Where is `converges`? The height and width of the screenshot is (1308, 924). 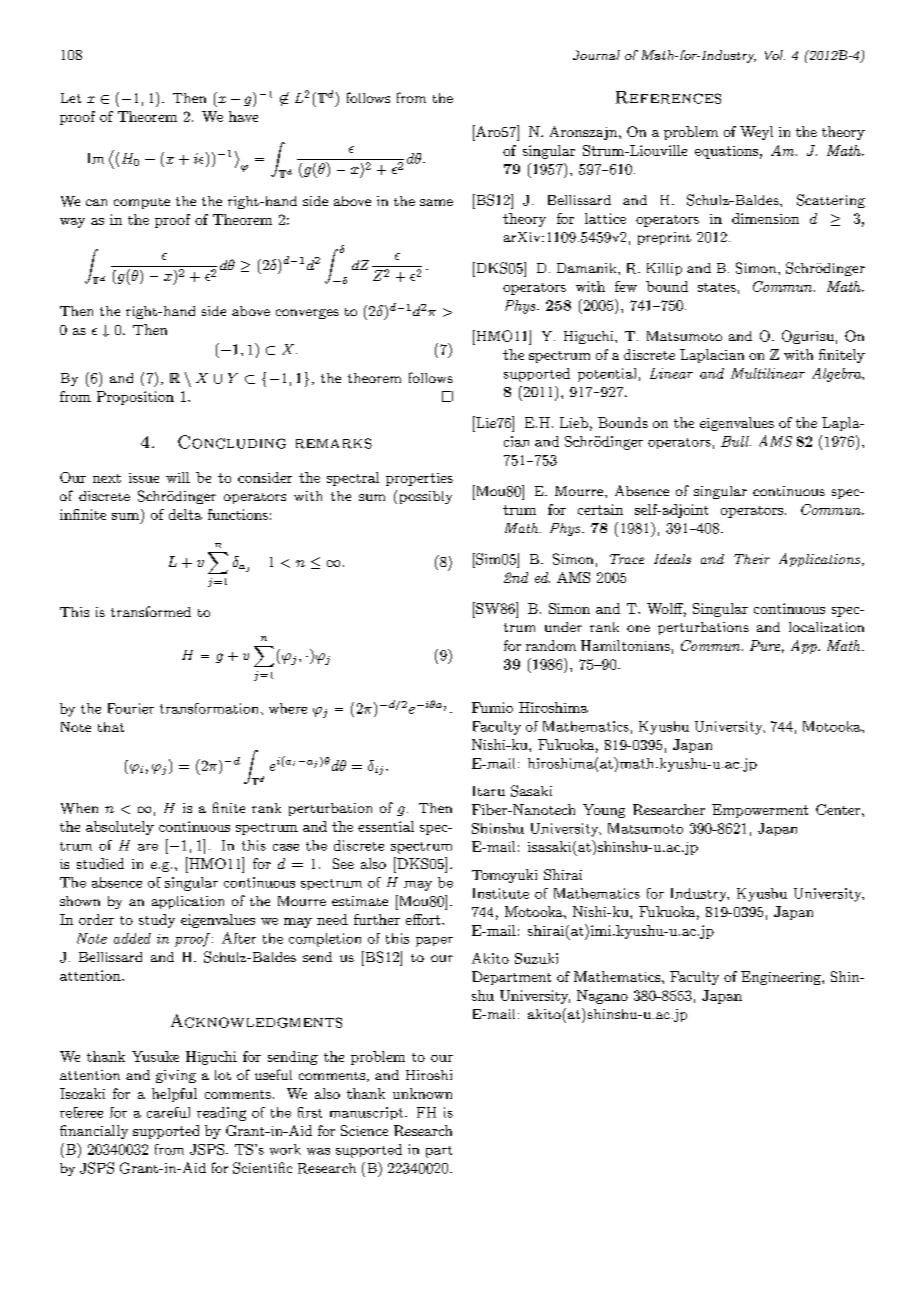 converges is located at coordinates (307, 314).
